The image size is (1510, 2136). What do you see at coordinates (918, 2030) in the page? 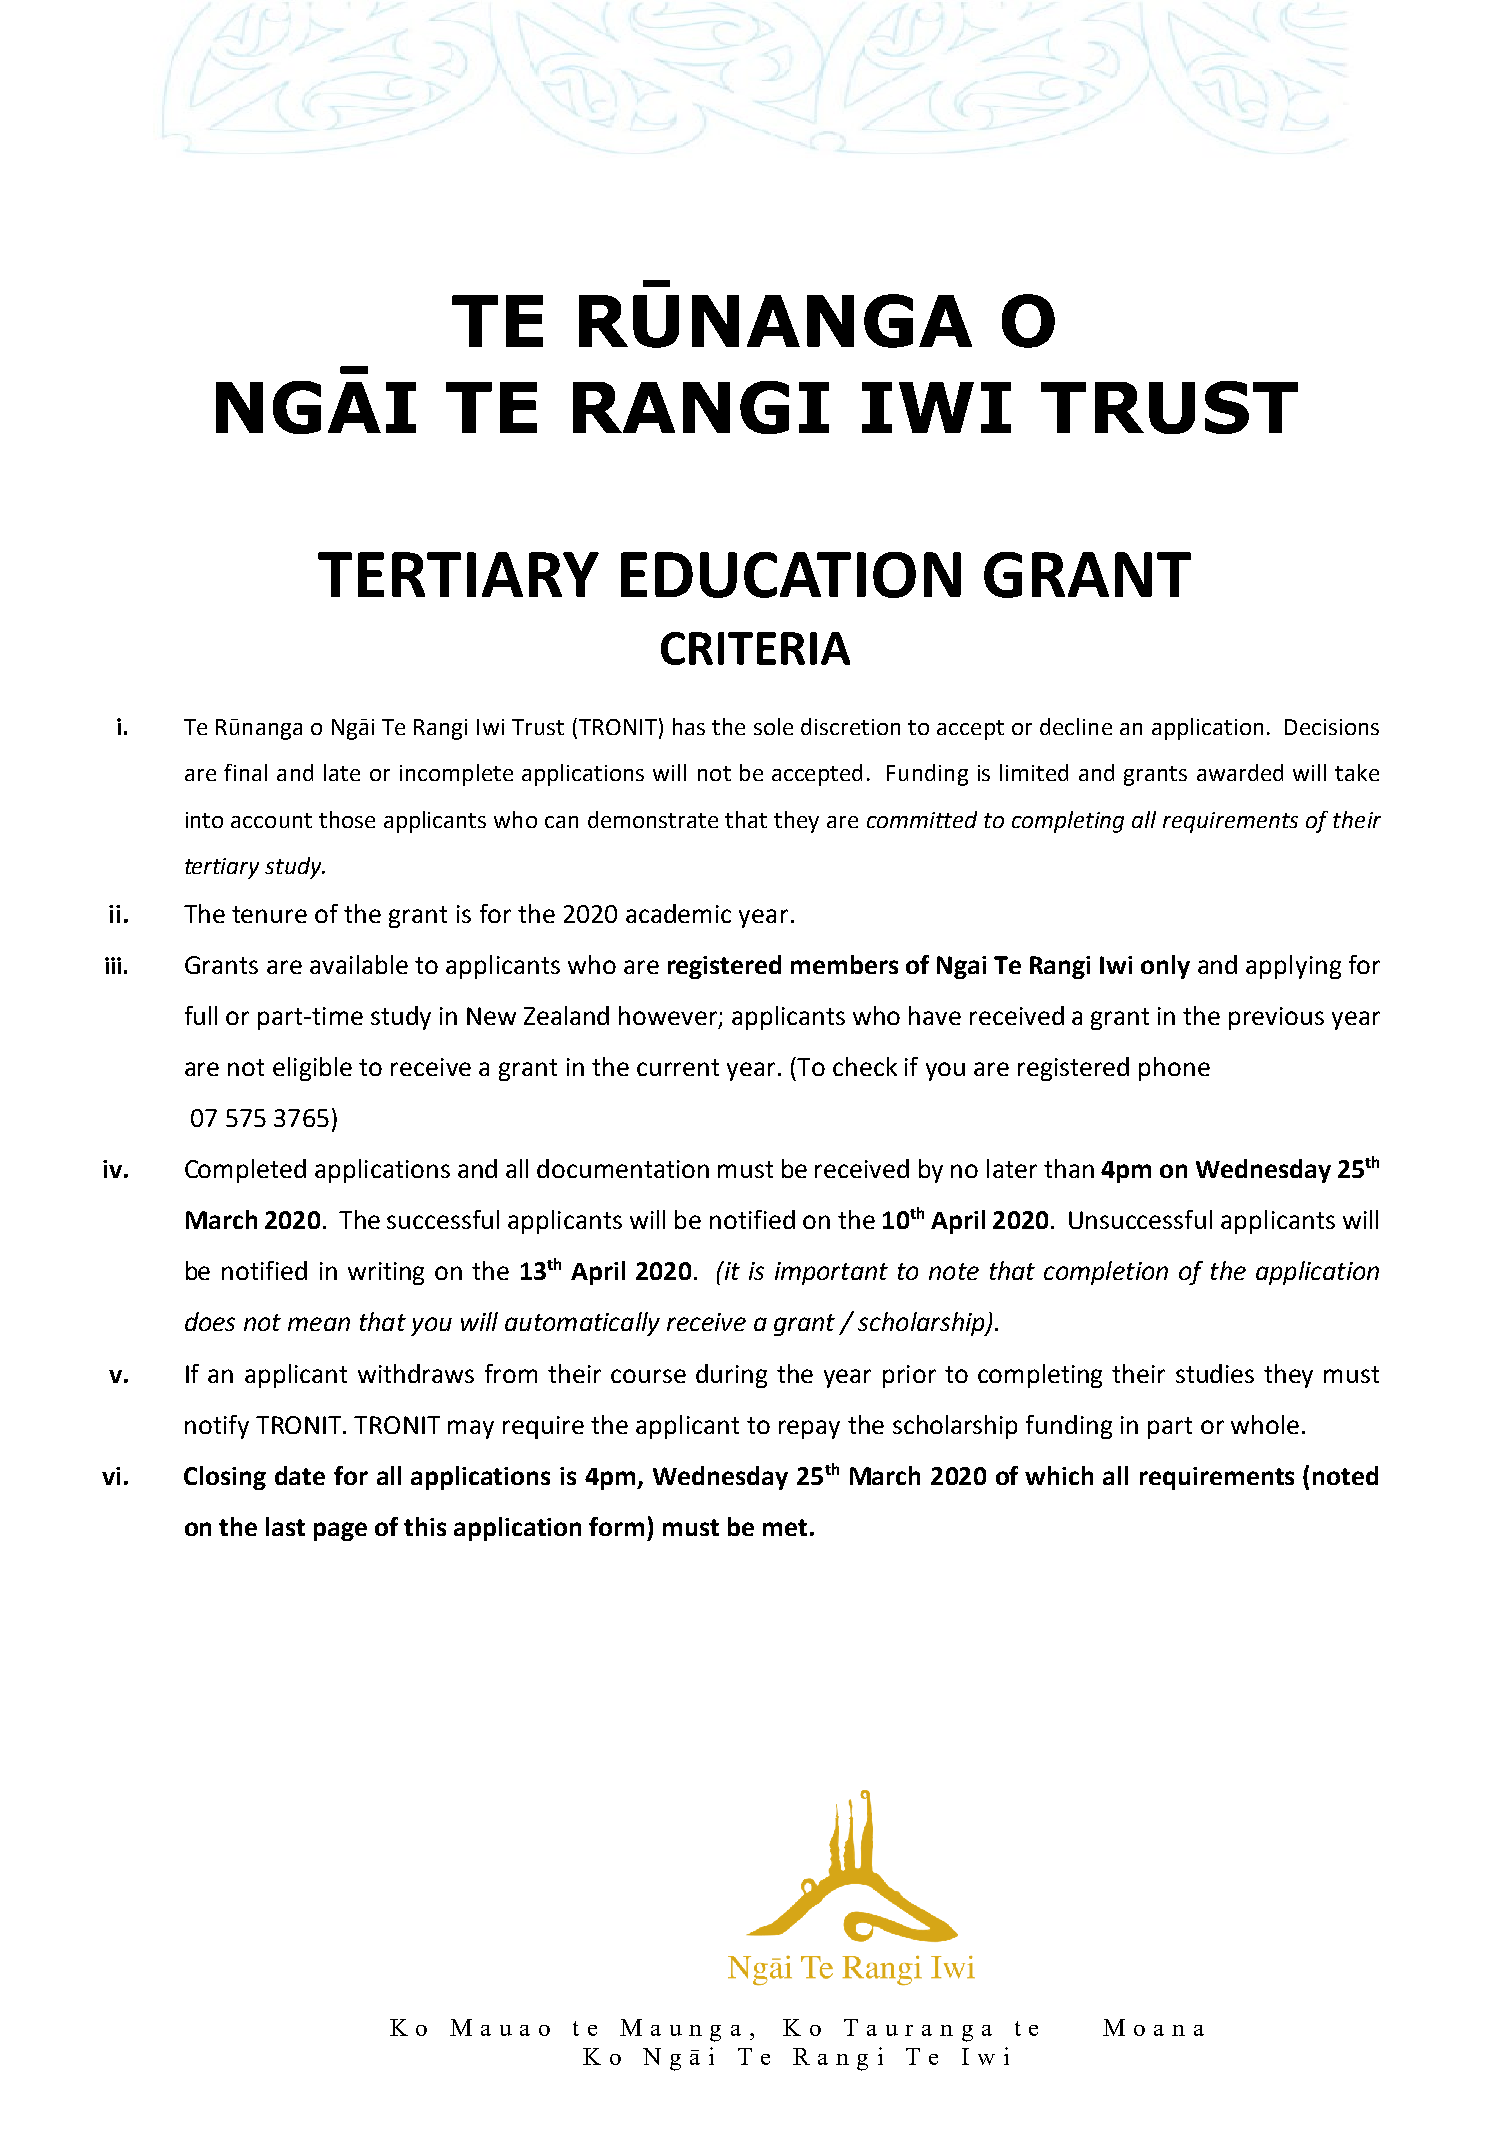
I see `Tauranga` at bounding box center [918, 2030].
